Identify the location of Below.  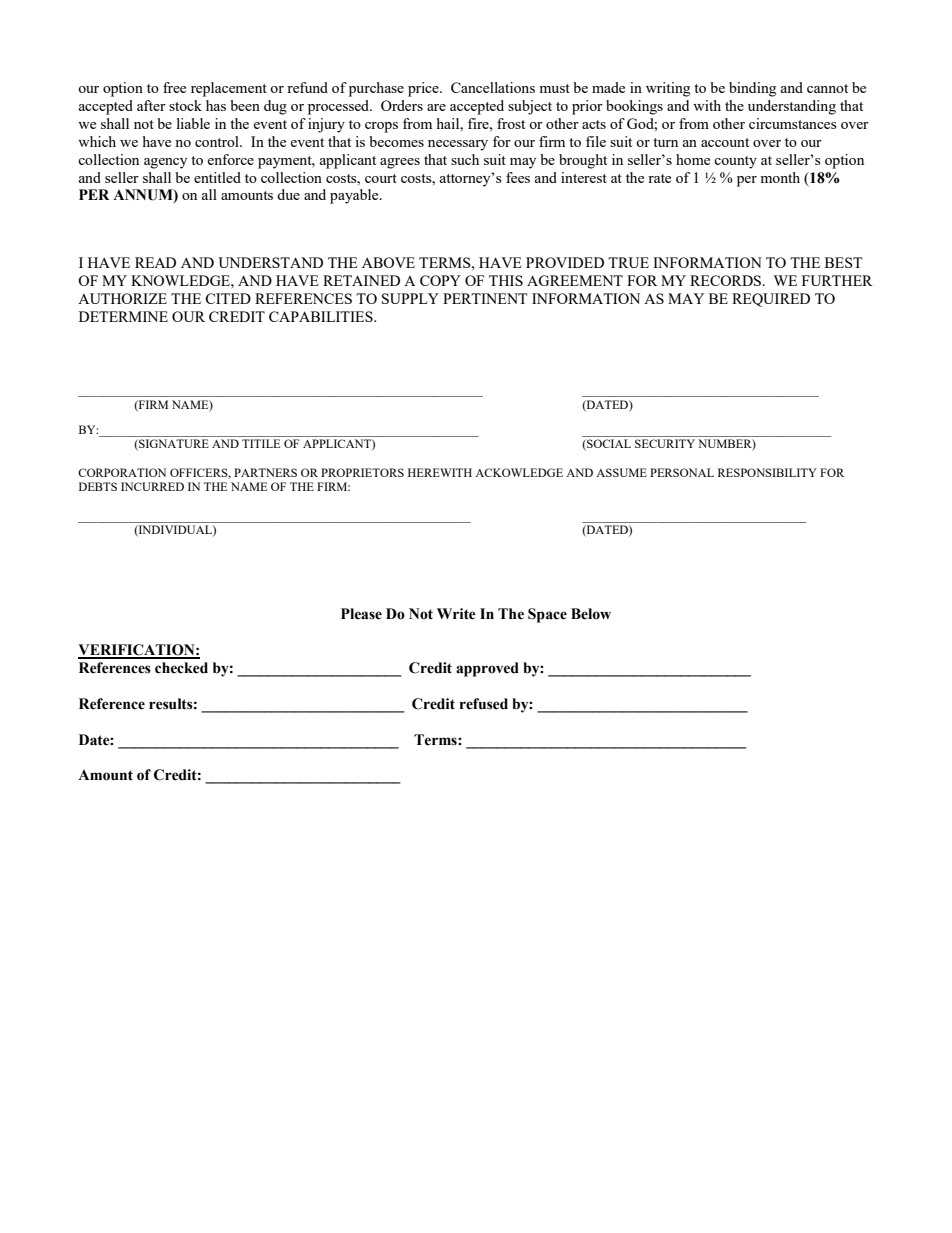
(591, 614).
